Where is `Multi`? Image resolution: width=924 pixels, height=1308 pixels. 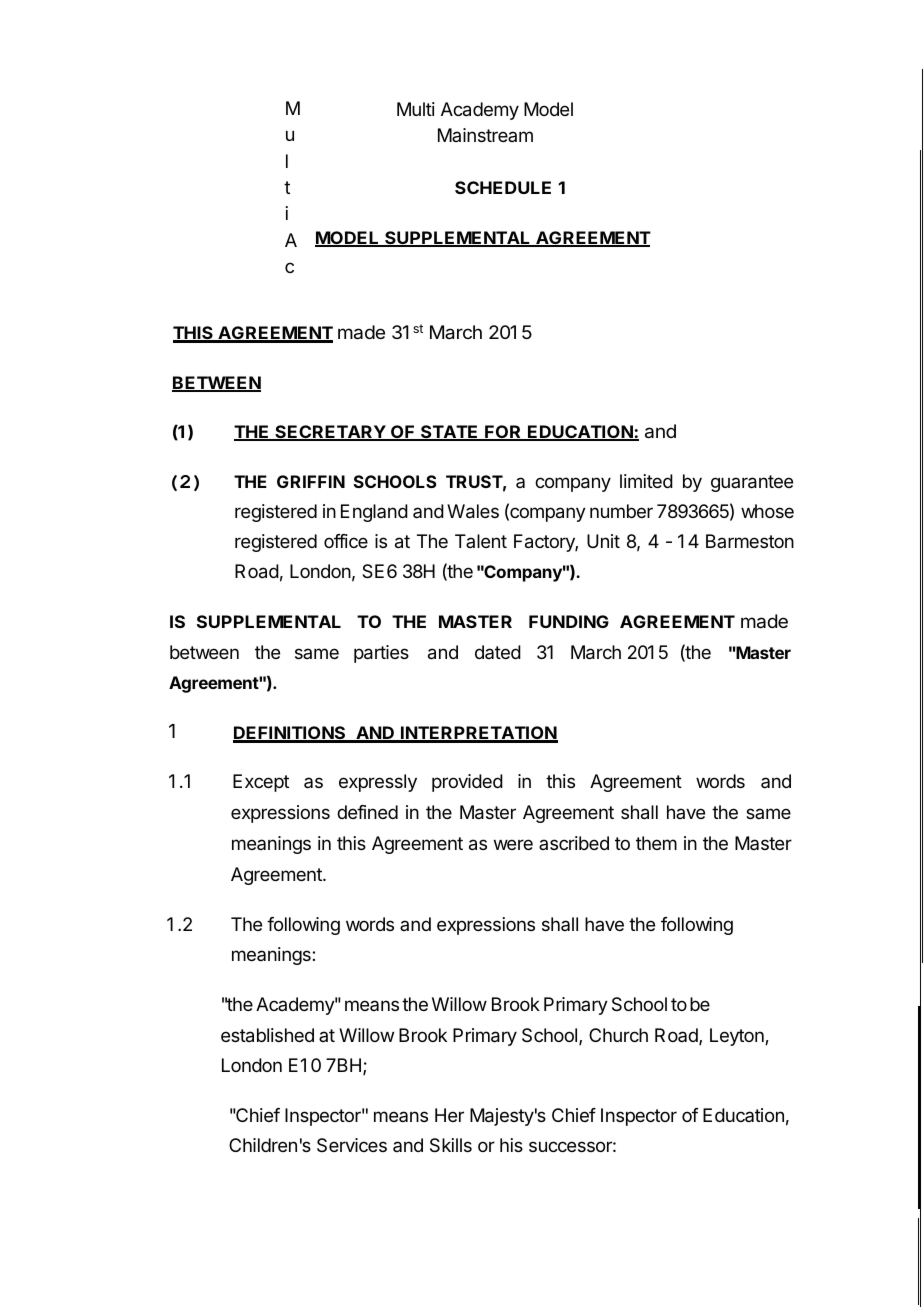
Multi is located at coordinates (416, 109).
